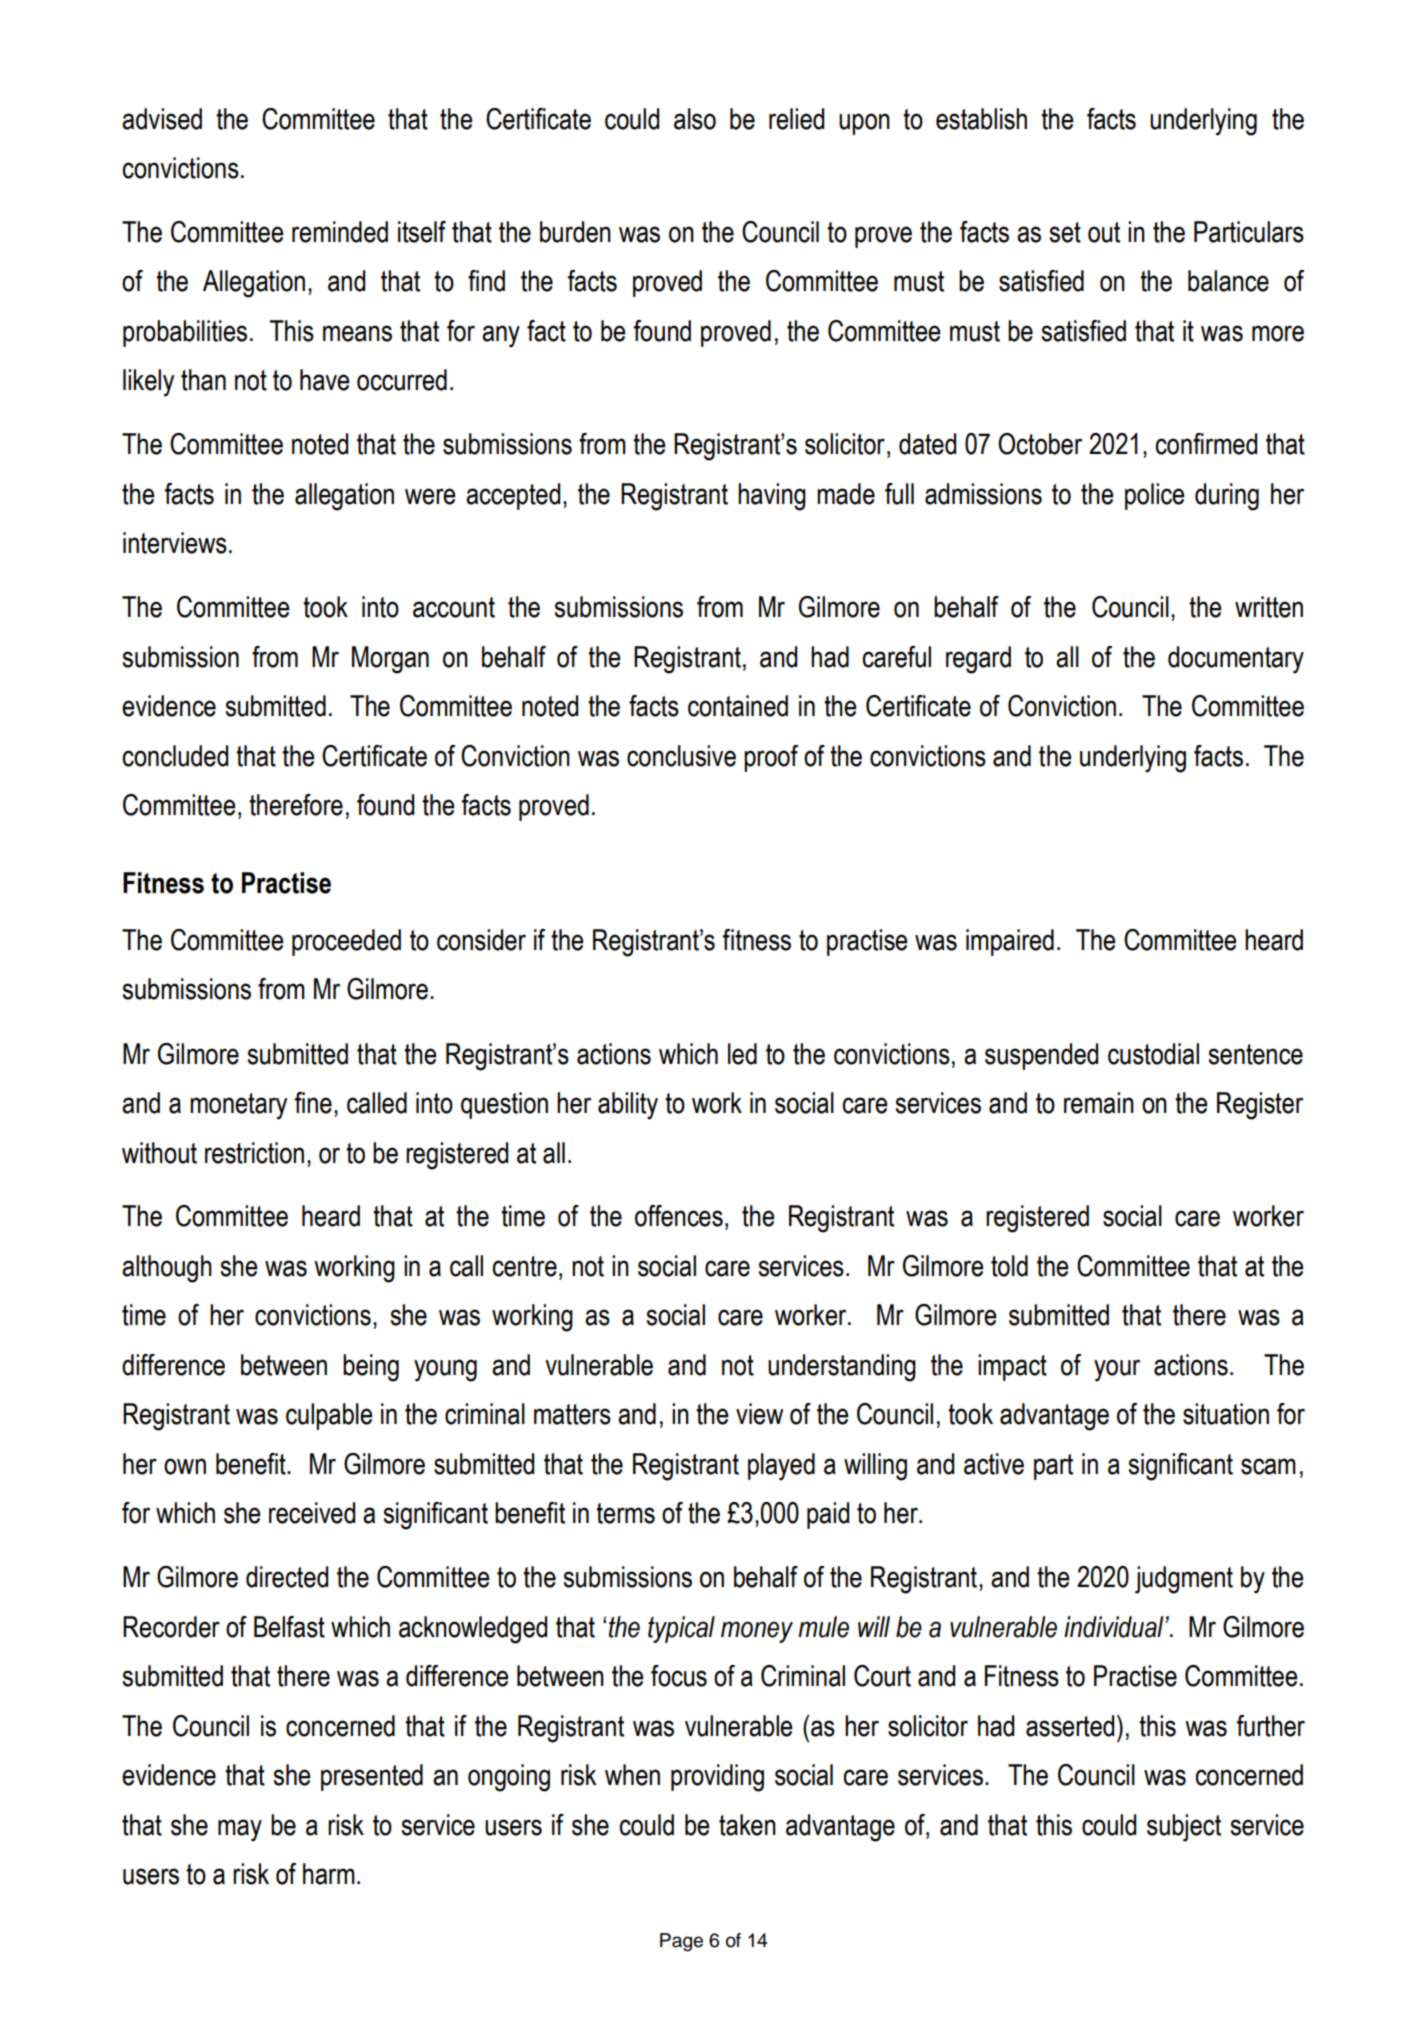  I want to click on also, so click(695, 119).
